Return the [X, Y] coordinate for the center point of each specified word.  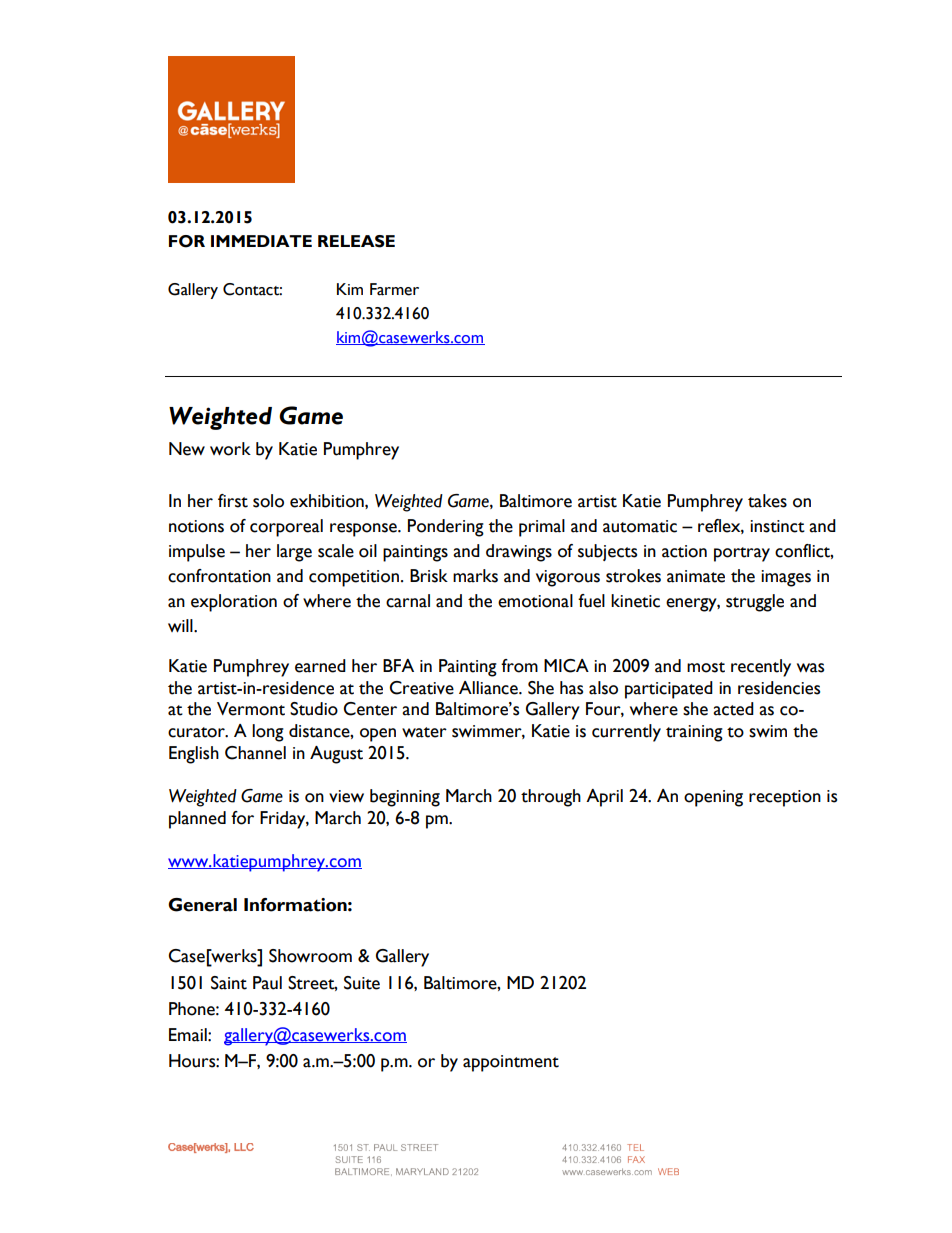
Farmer [394, 289]
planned [197, 820]
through [551, 798]
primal [542, 528]
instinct [777, 526]
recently [761, 668]
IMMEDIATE [261, 241]
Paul [267, 983]
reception [785, 798]
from [519, 666]
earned [320, 666]
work [230, 449]
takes [767, 501]
